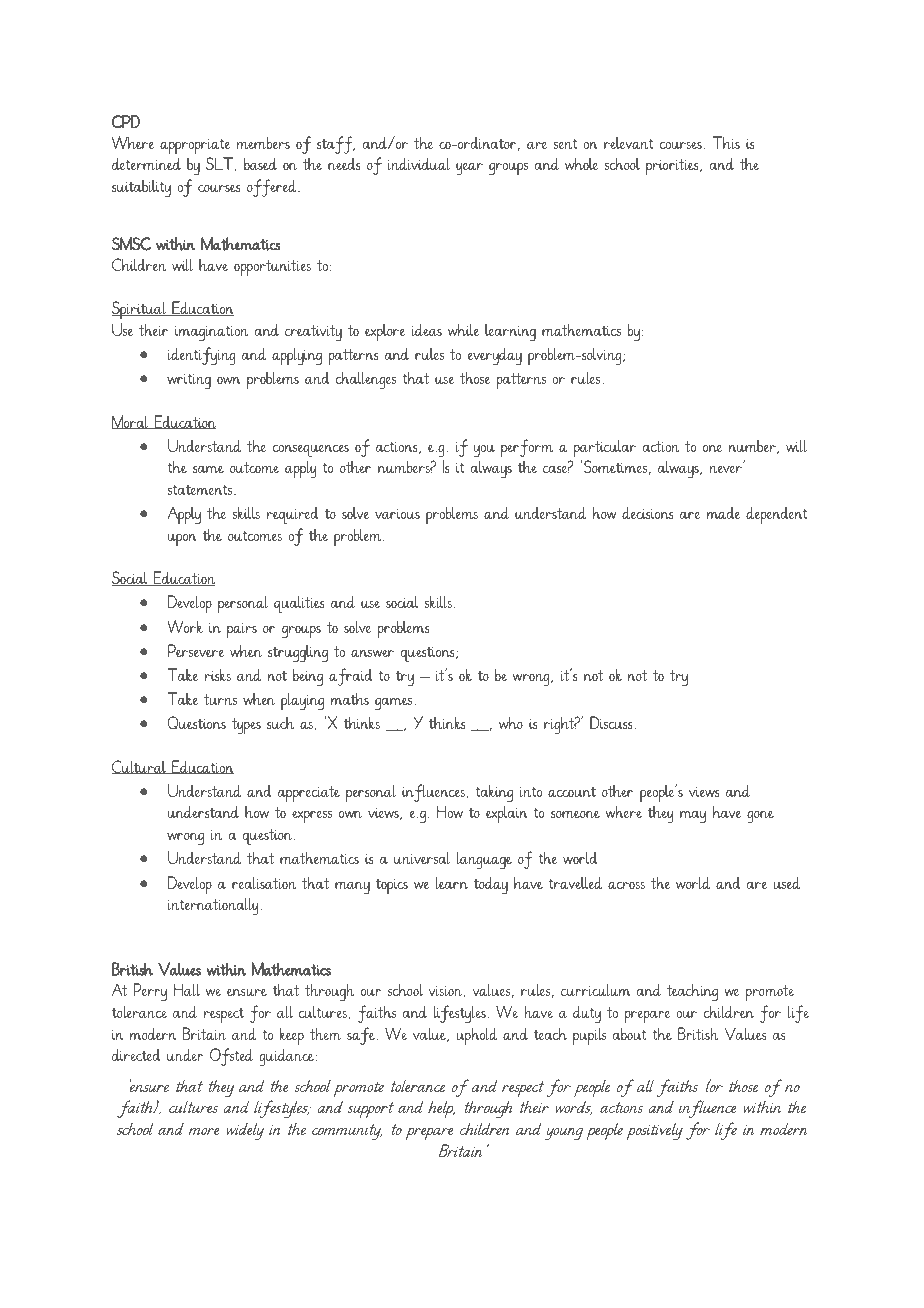 Image resolution: width=924 pixels, height=1308 pixels. Describe the element at coordinates (469, 169) in the screenshot. I see `year` at that location.
